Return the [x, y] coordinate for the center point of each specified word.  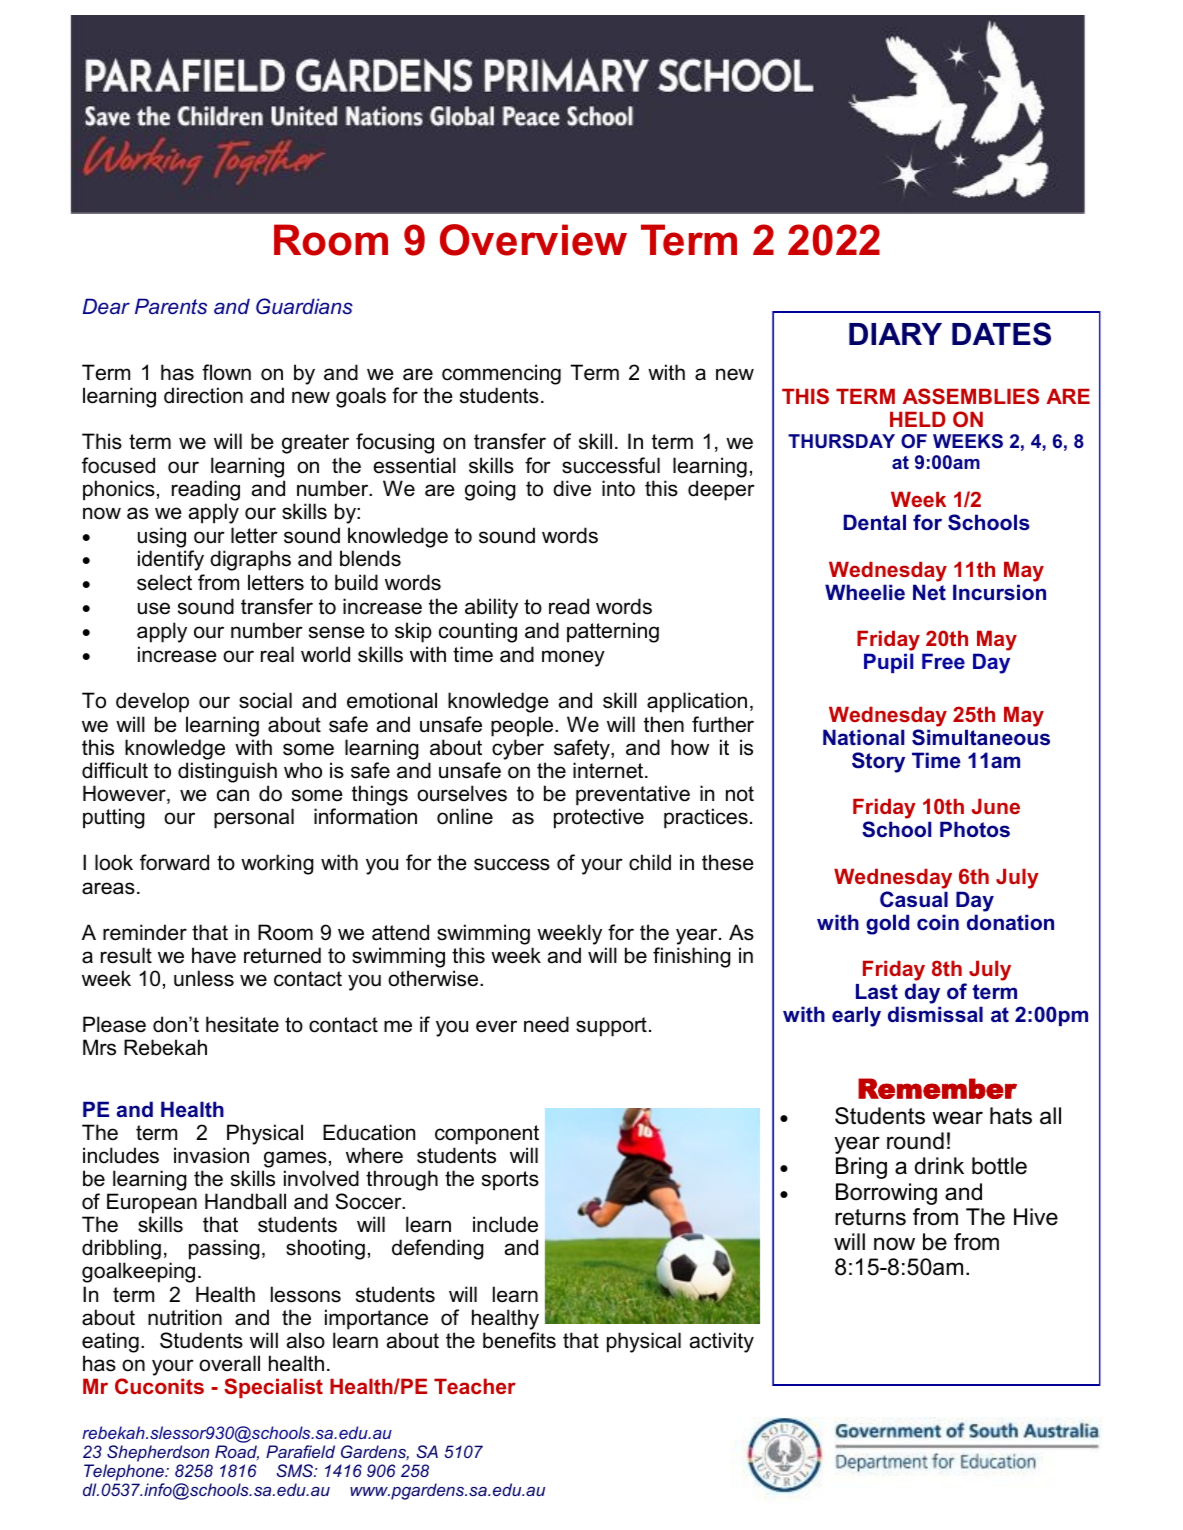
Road [237, 1453]
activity [722, 1342]
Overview [533, 240]
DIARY [895, 334]
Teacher [475, 1386]
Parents [171, 306]
